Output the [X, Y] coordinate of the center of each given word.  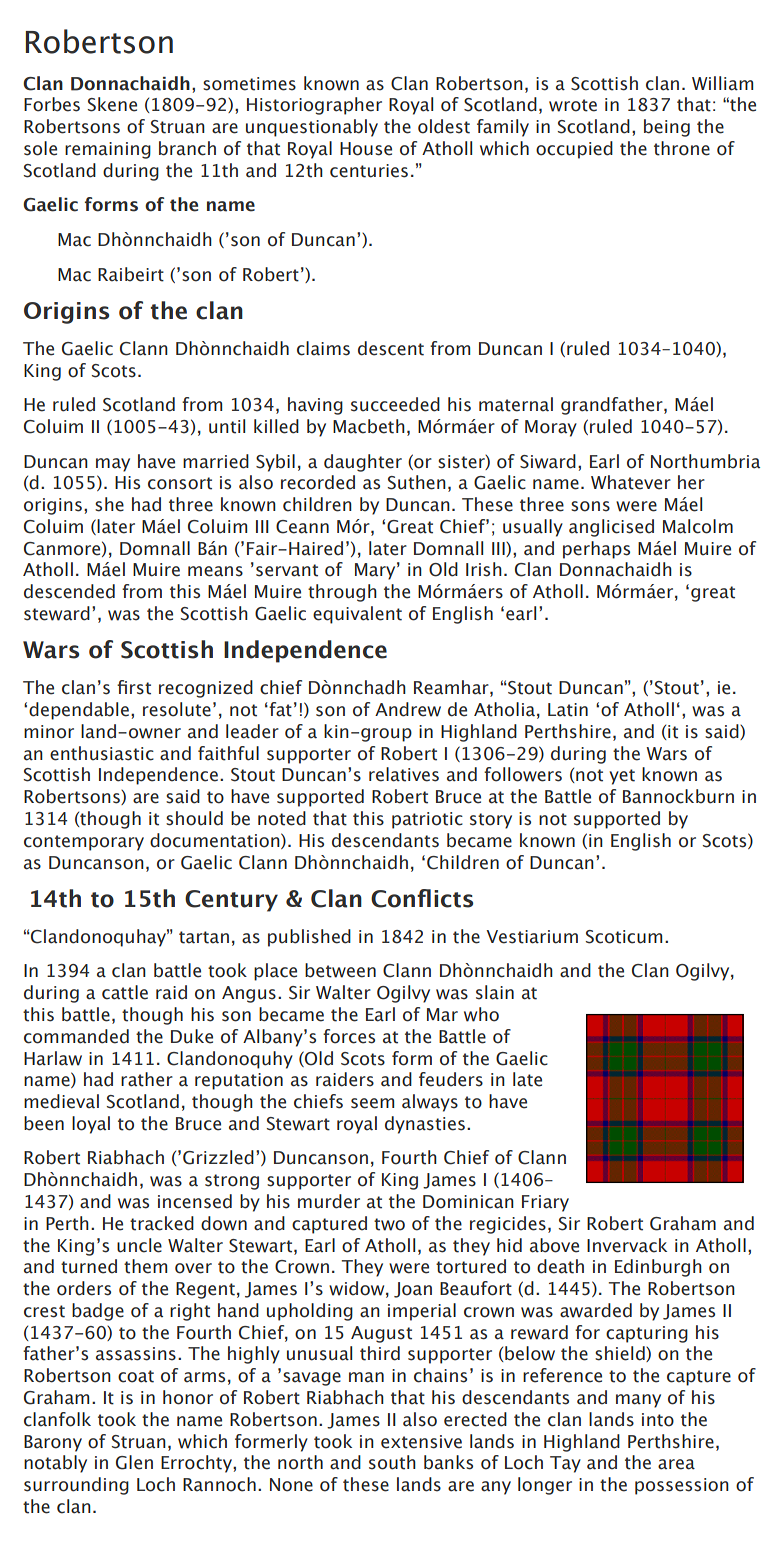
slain [495, 992]
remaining [108, 150]
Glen [134, 1462]
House [366, 149]
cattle [125, 992]
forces [349, 1036]
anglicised [611, 528]
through [342, 593]
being [667, 128]
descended [69, 591]
